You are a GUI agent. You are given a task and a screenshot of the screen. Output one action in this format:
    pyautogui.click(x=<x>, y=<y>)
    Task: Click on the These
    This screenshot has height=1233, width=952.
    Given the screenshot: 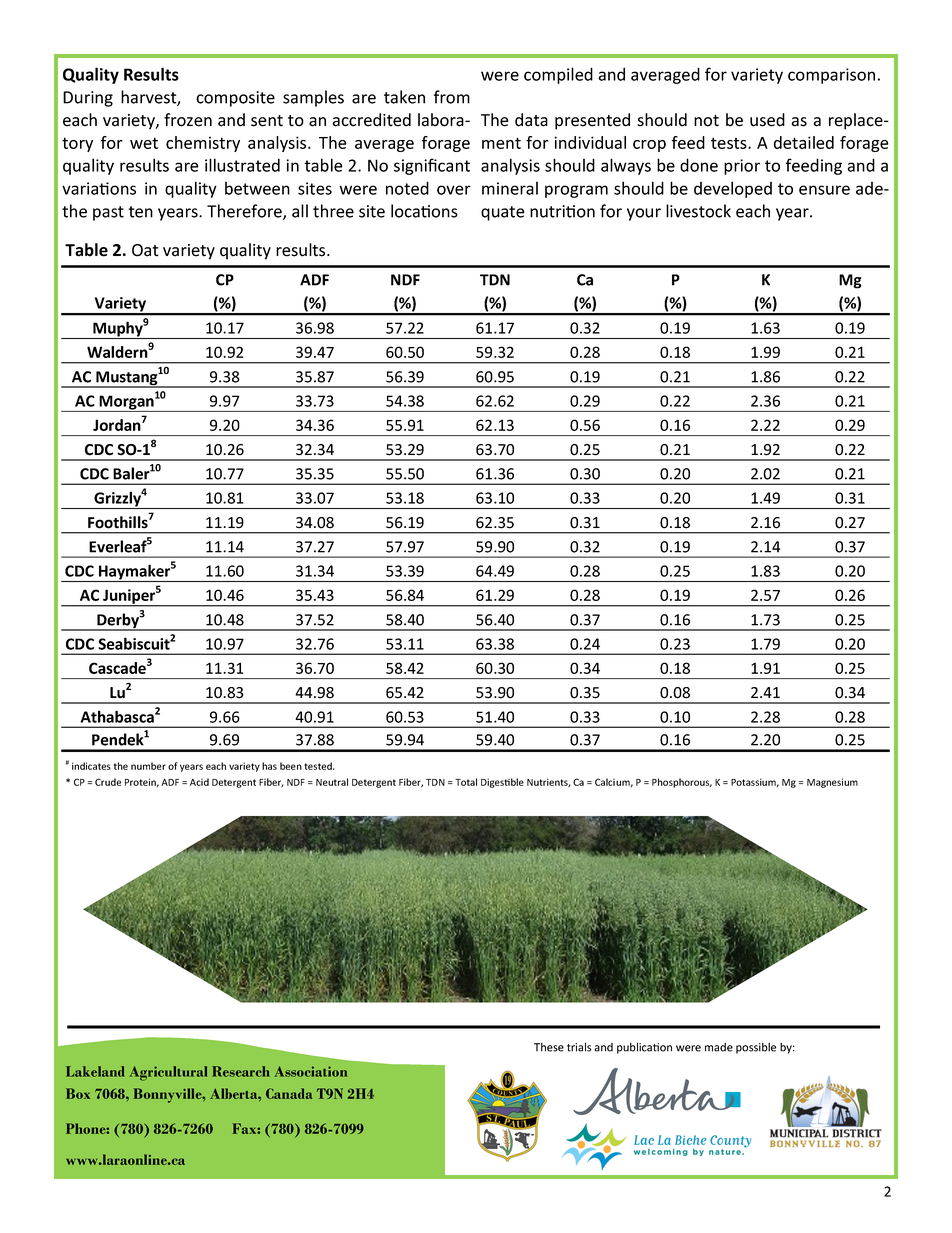 What is the action you would take?
    pyautogui.click(x=549, y=1047)
